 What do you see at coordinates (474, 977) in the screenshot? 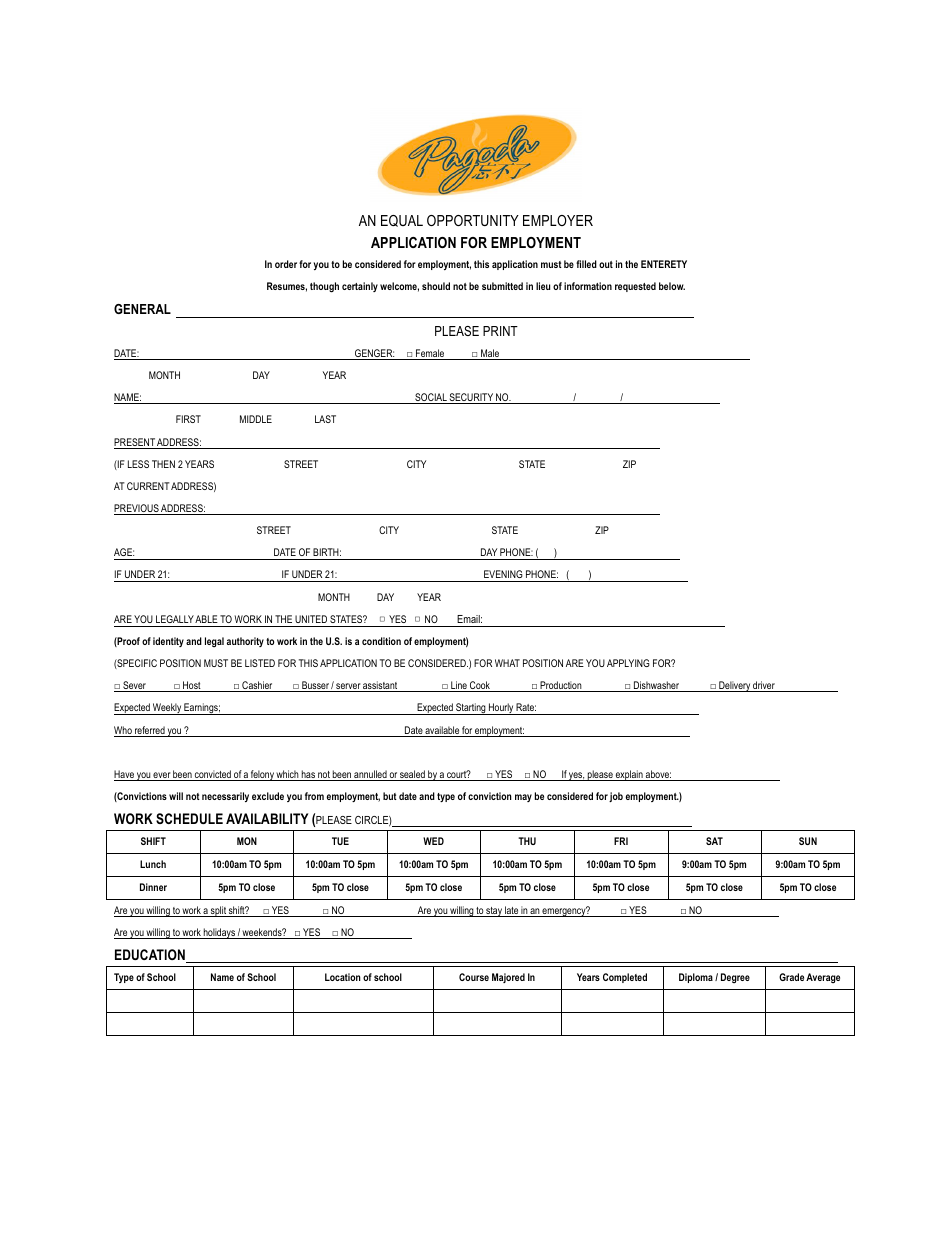
I see `Course` at bounding box center [474, 977].
